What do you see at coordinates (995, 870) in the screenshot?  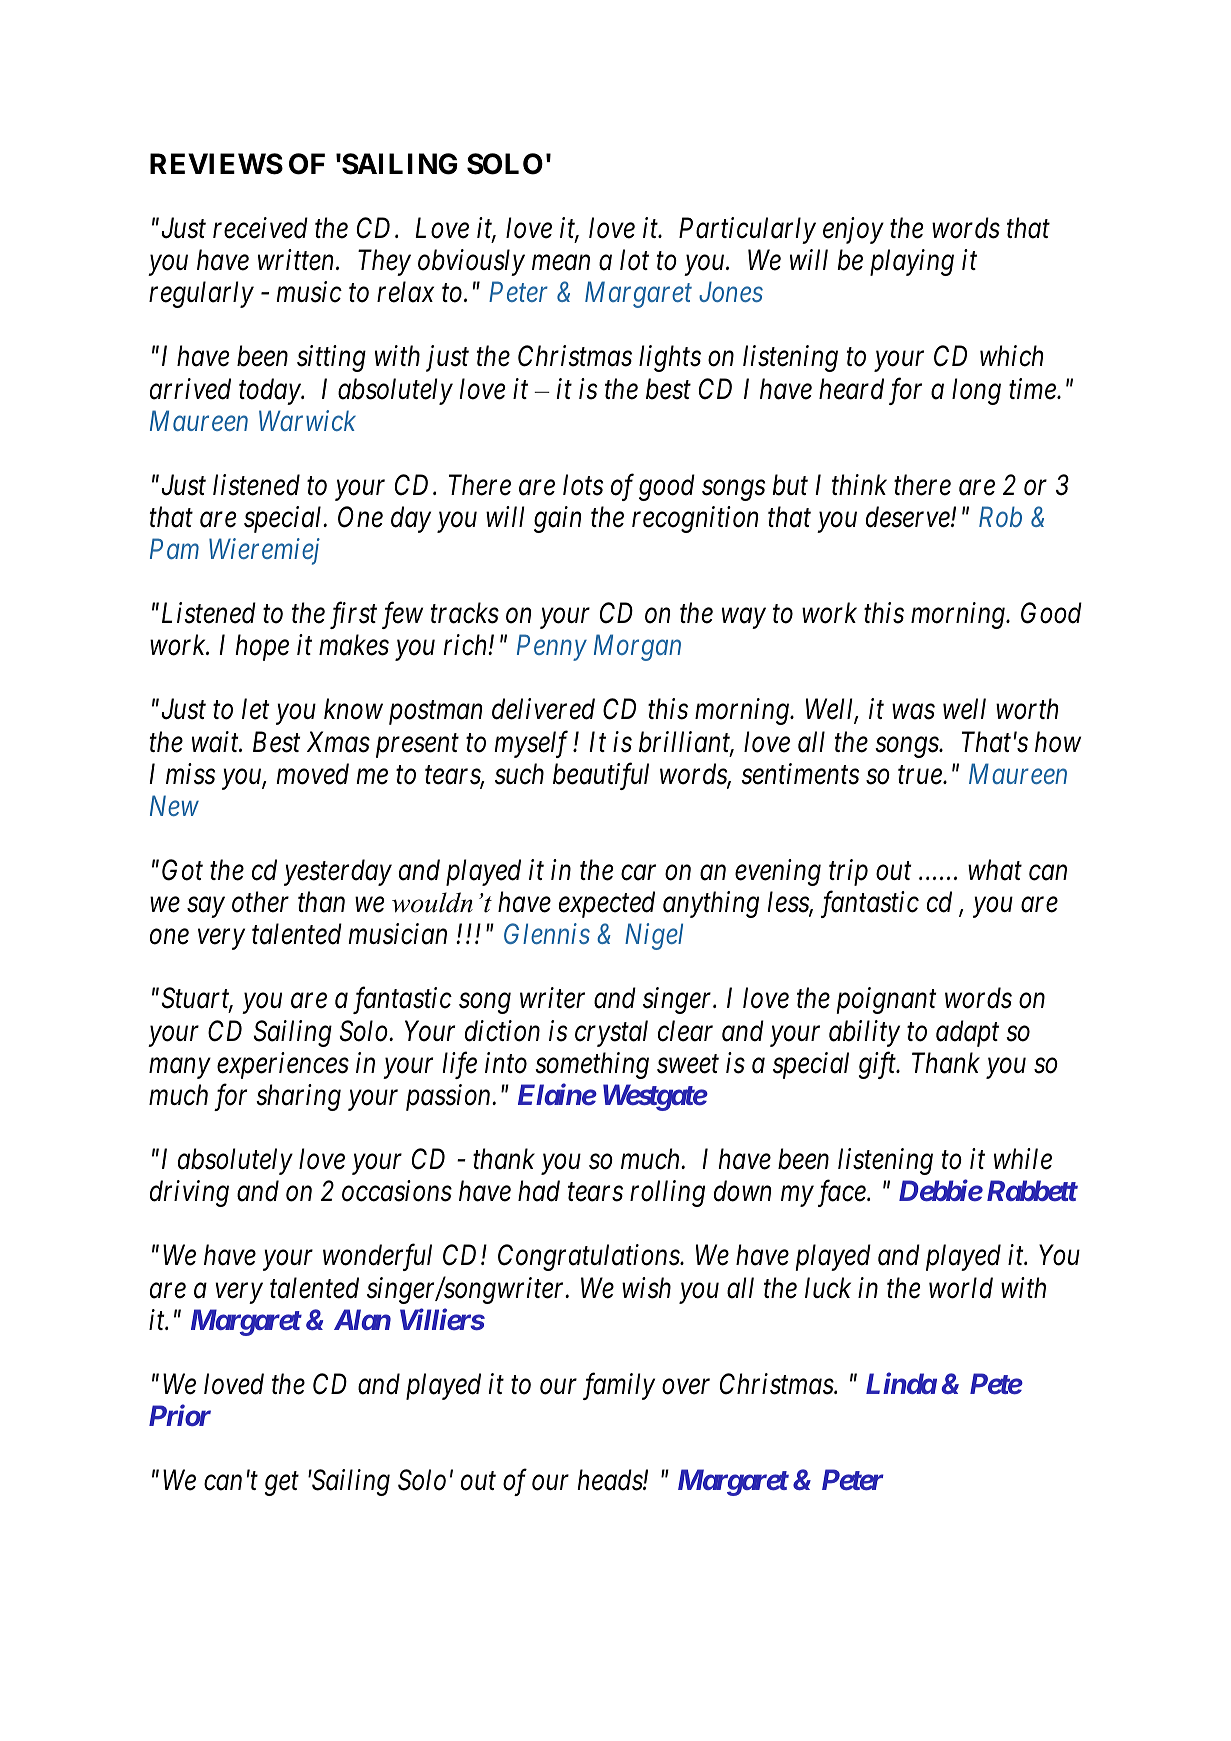 I see `what` at bounding box center [995, 870].
